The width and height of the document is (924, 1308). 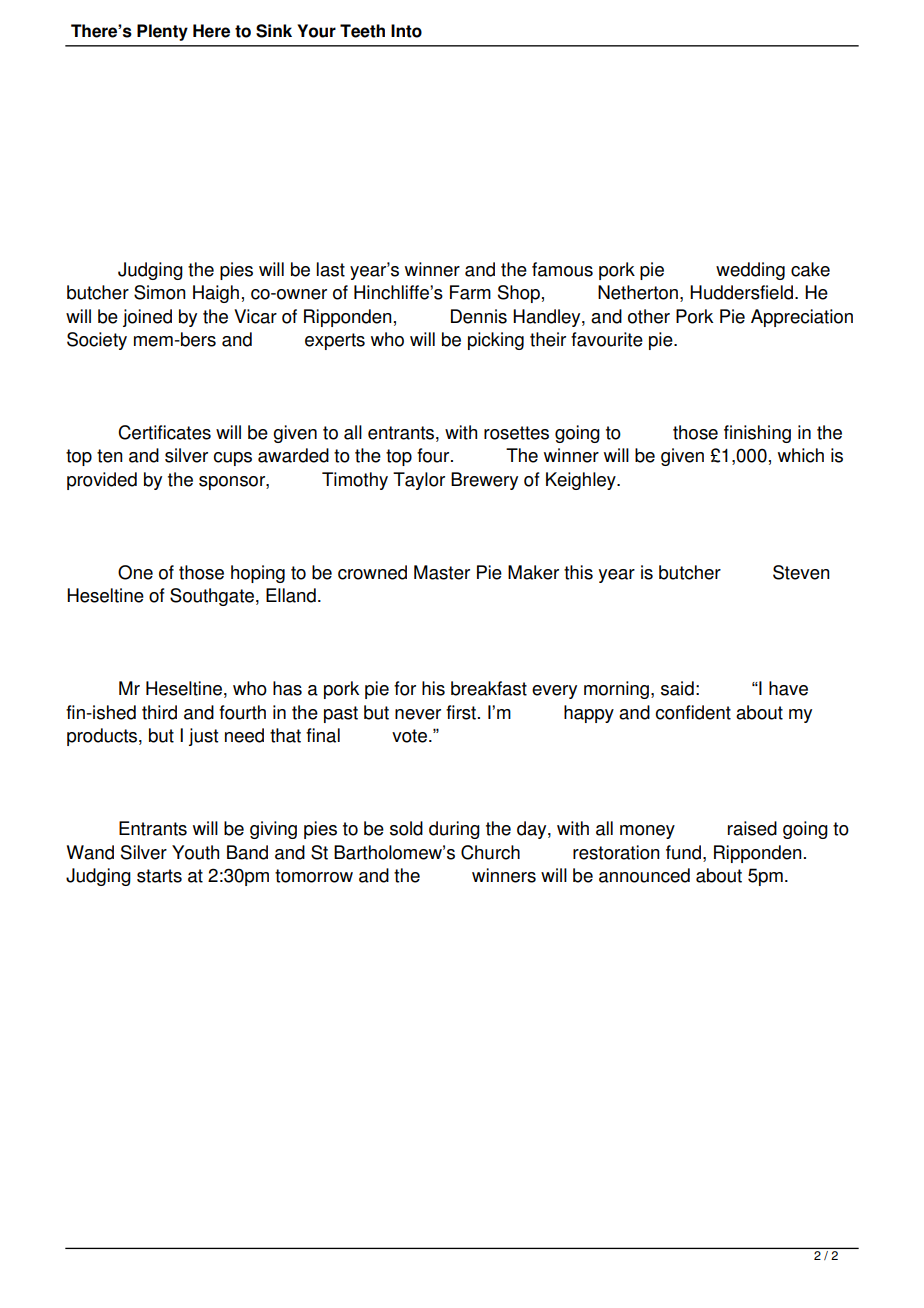 I want to click on fund, so click(x=683, y=852).
